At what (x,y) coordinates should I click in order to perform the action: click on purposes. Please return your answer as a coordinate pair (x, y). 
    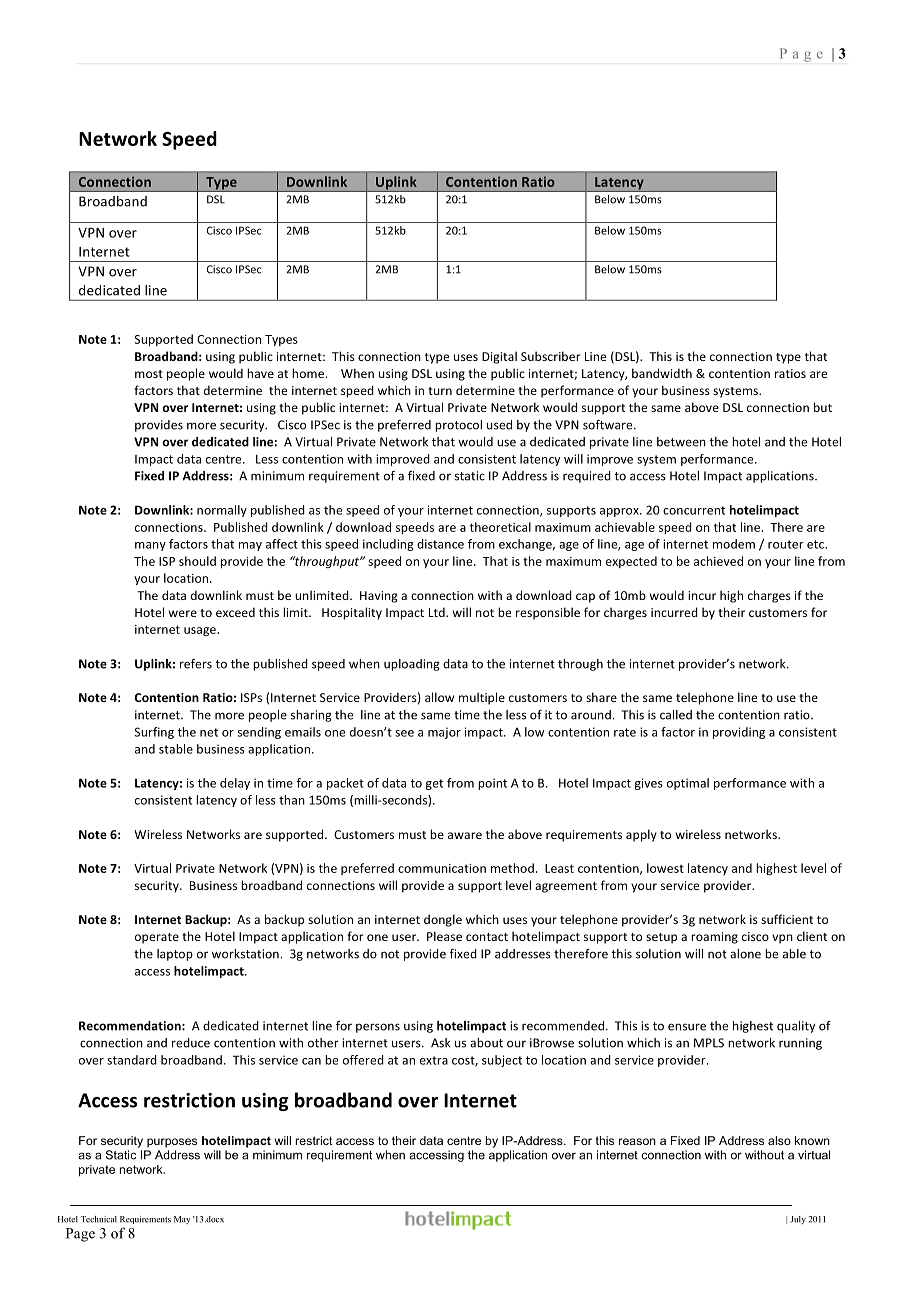
    Looking at the image, I should click on (172, 1143).
